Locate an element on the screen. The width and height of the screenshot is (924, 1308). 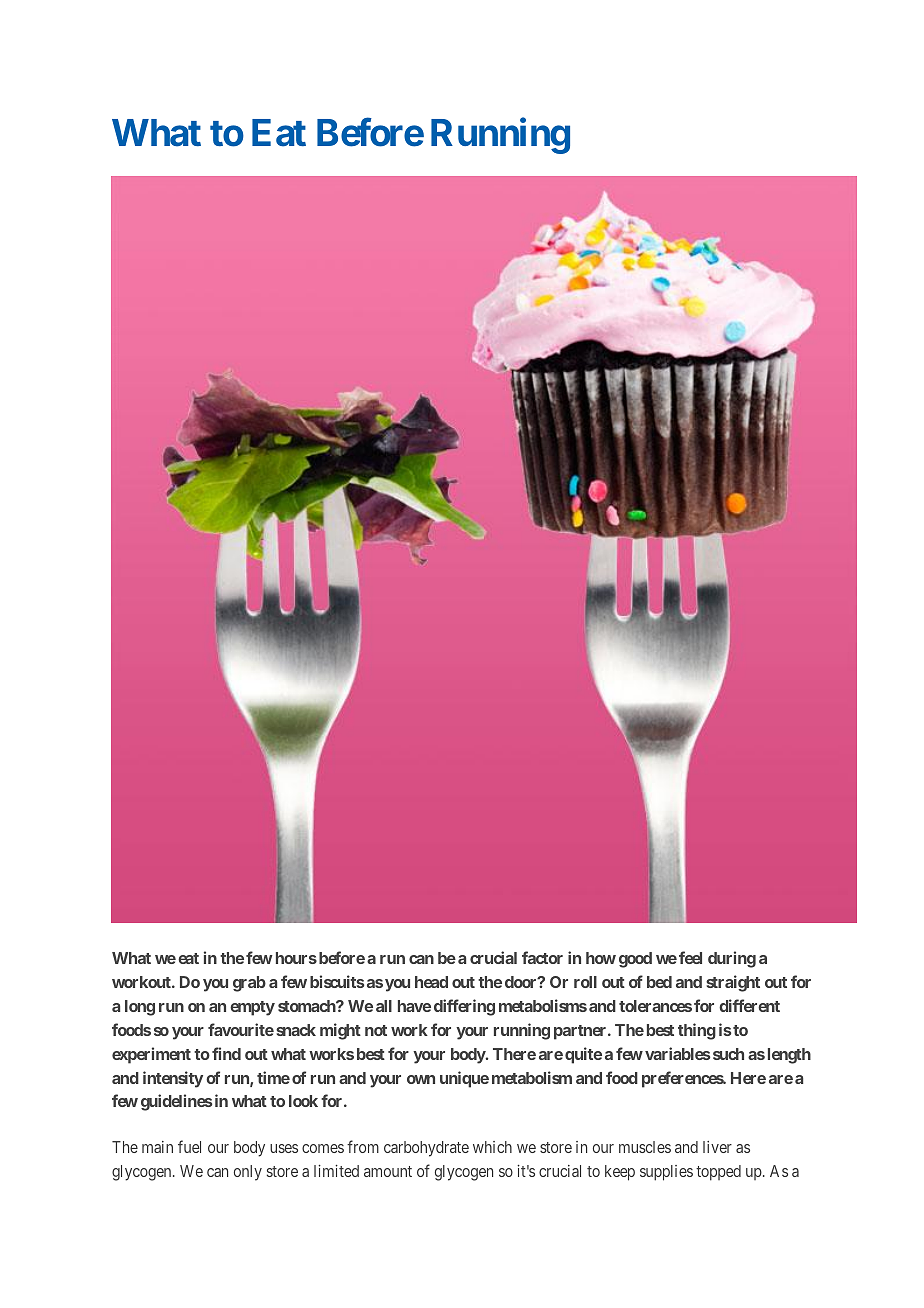
differing is located at coordinates (464, 1007).
